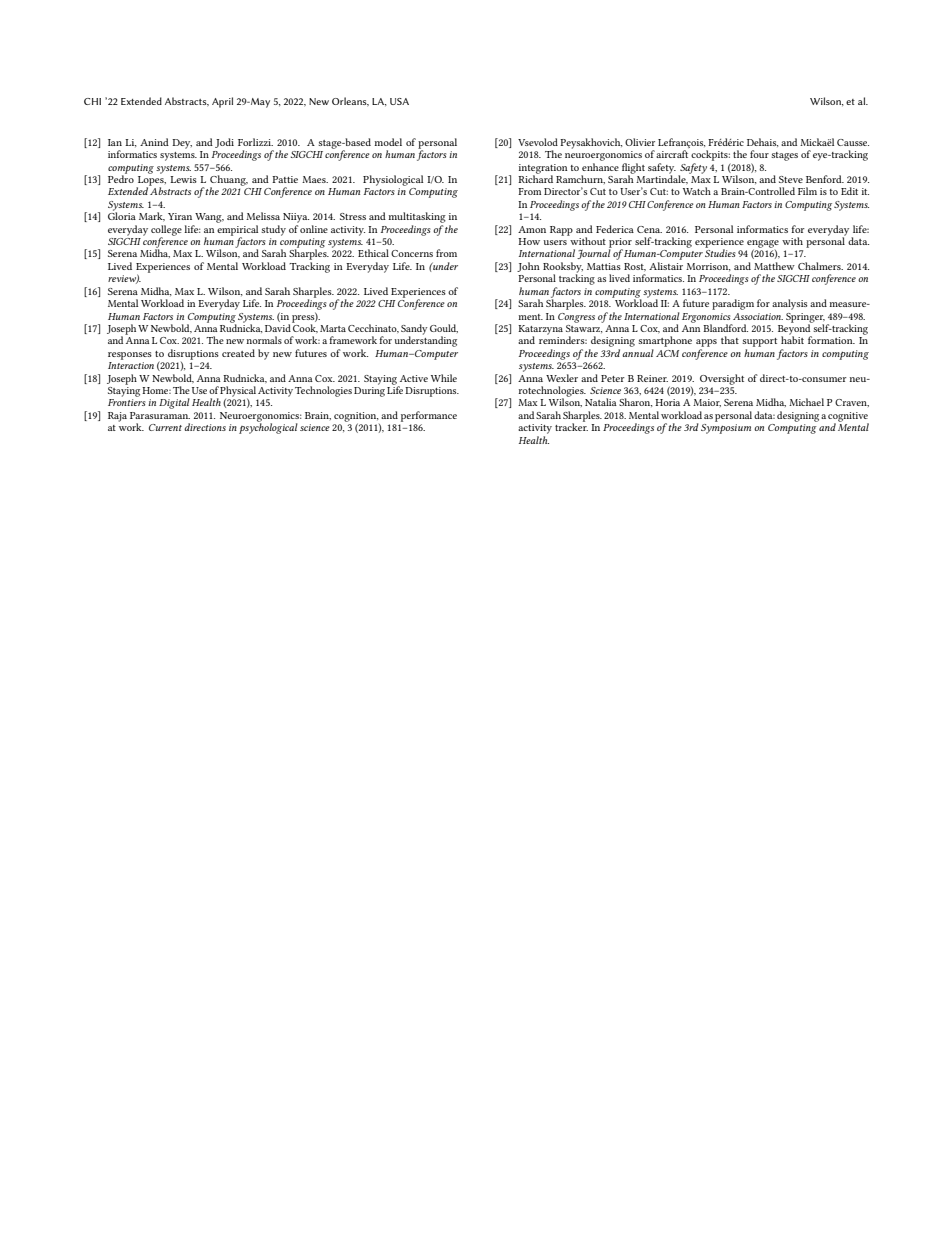  I want to click on Association, so click(758, 316).
